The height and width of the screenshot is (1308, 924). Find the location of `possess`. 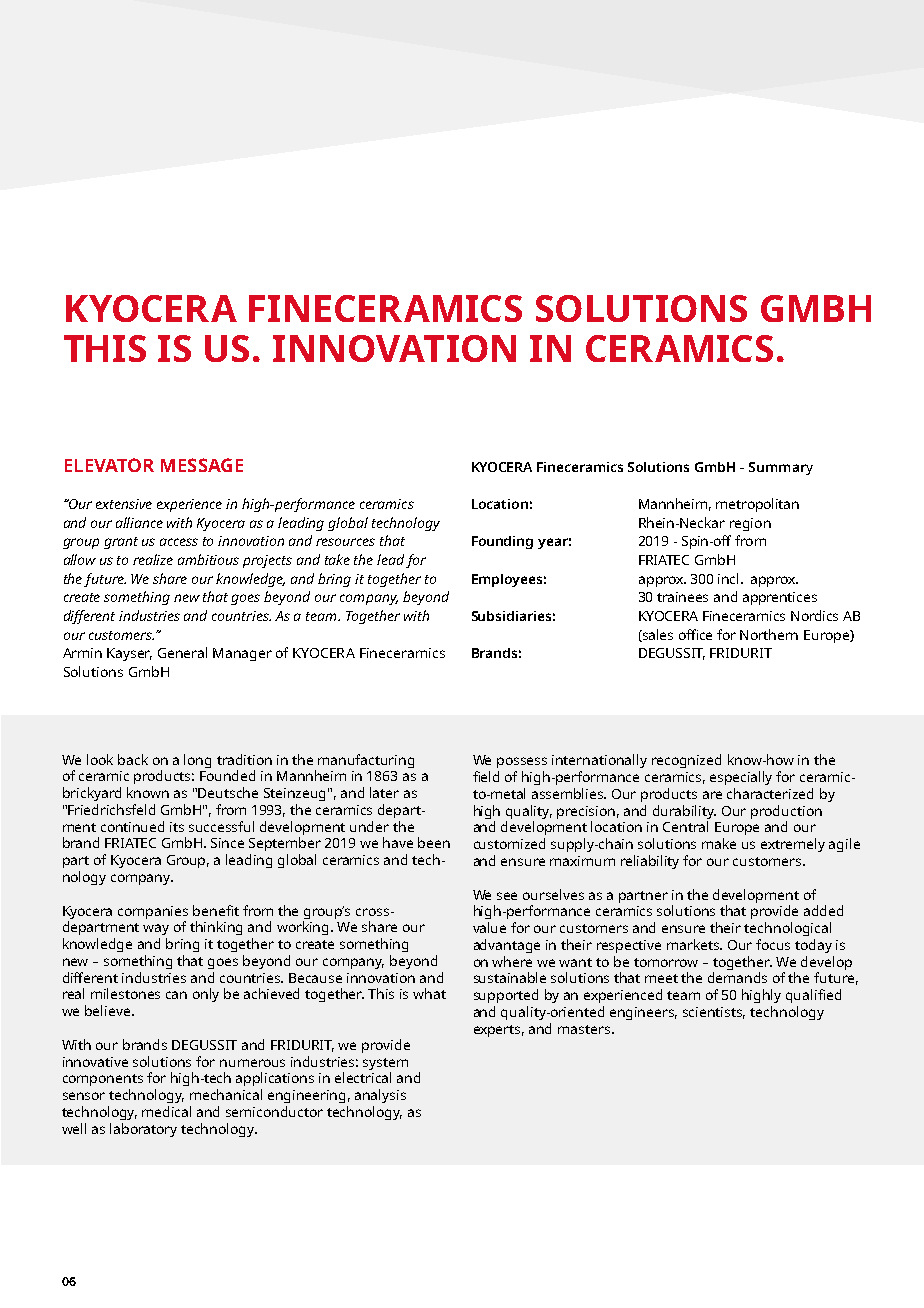

possess is located at coordinates (522, 762).
